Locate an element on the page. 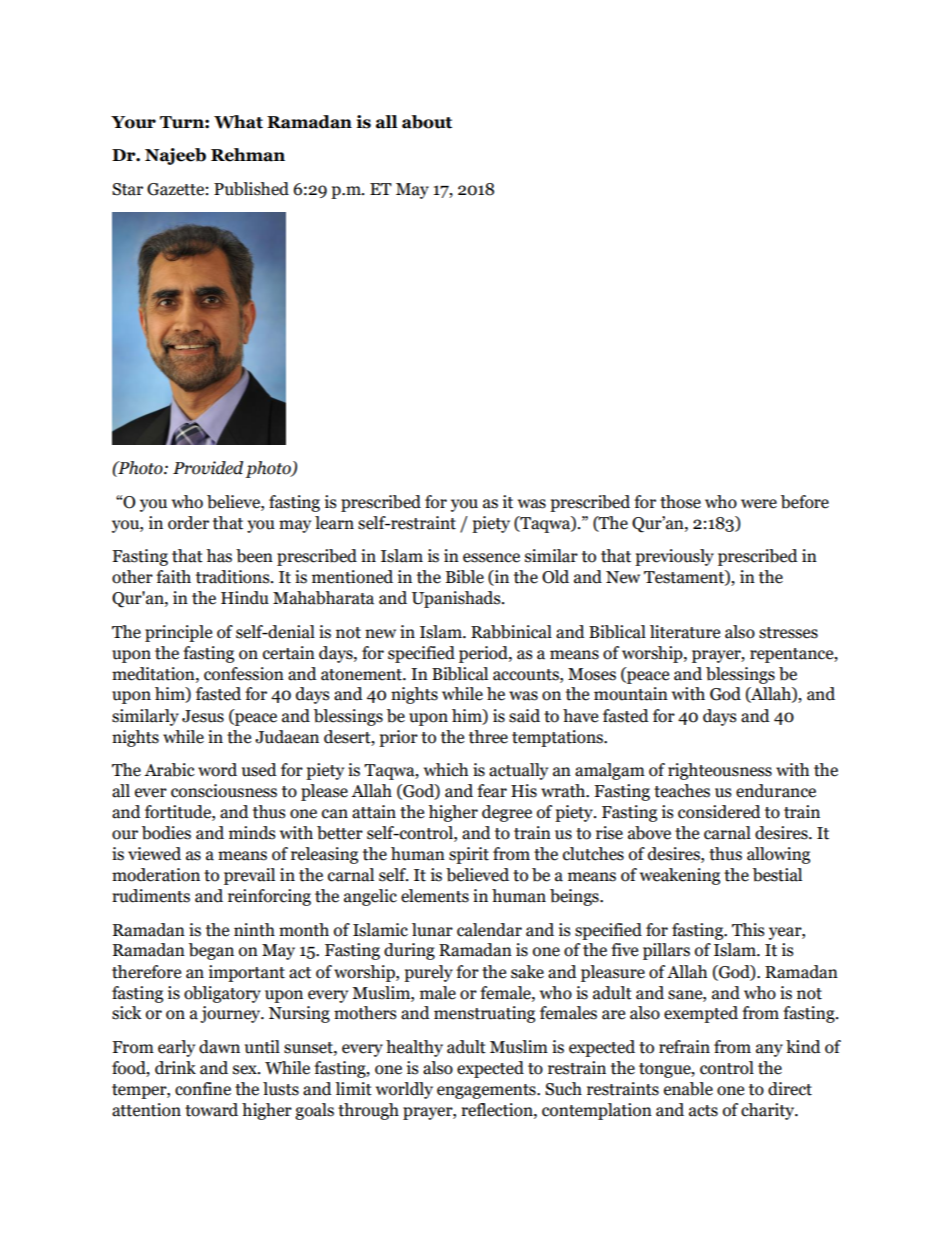 The width and height of the document is (952, 1233). What is located at coordinates (238, 122).
